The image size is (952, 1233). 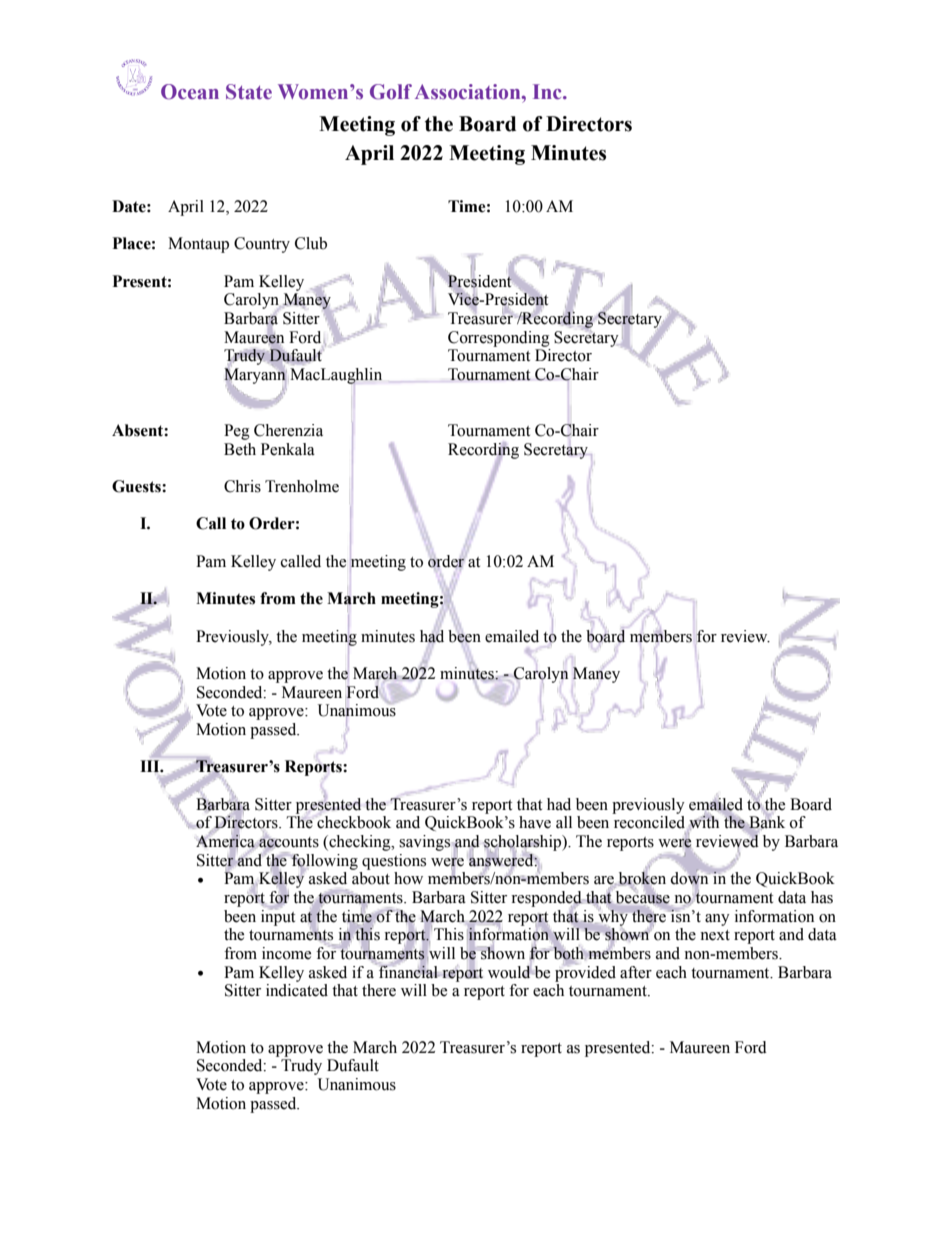 I want to click on next, so click(x=715, y=935).
